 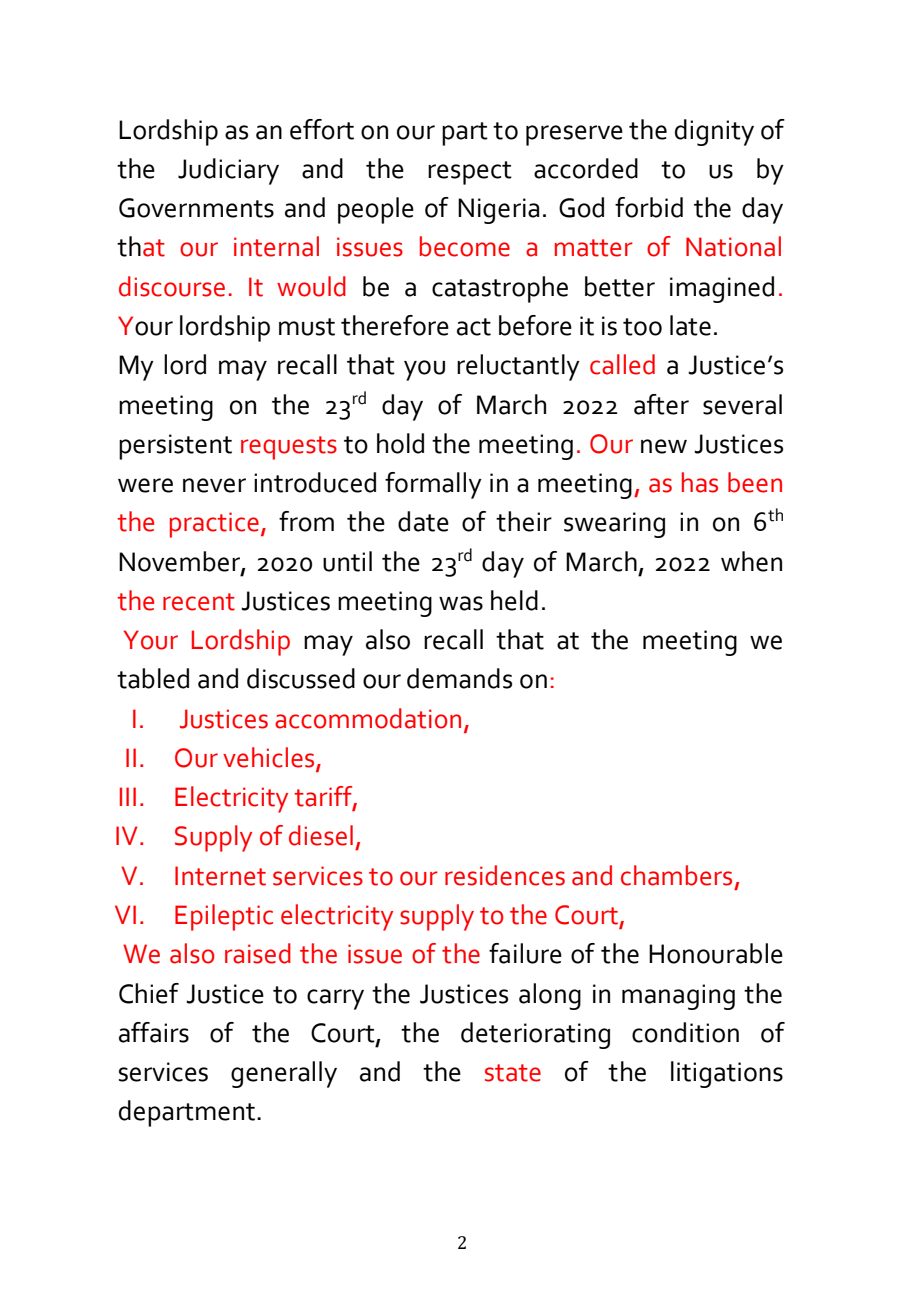 I want to click on affairs, so click(x=154, y=1032).
